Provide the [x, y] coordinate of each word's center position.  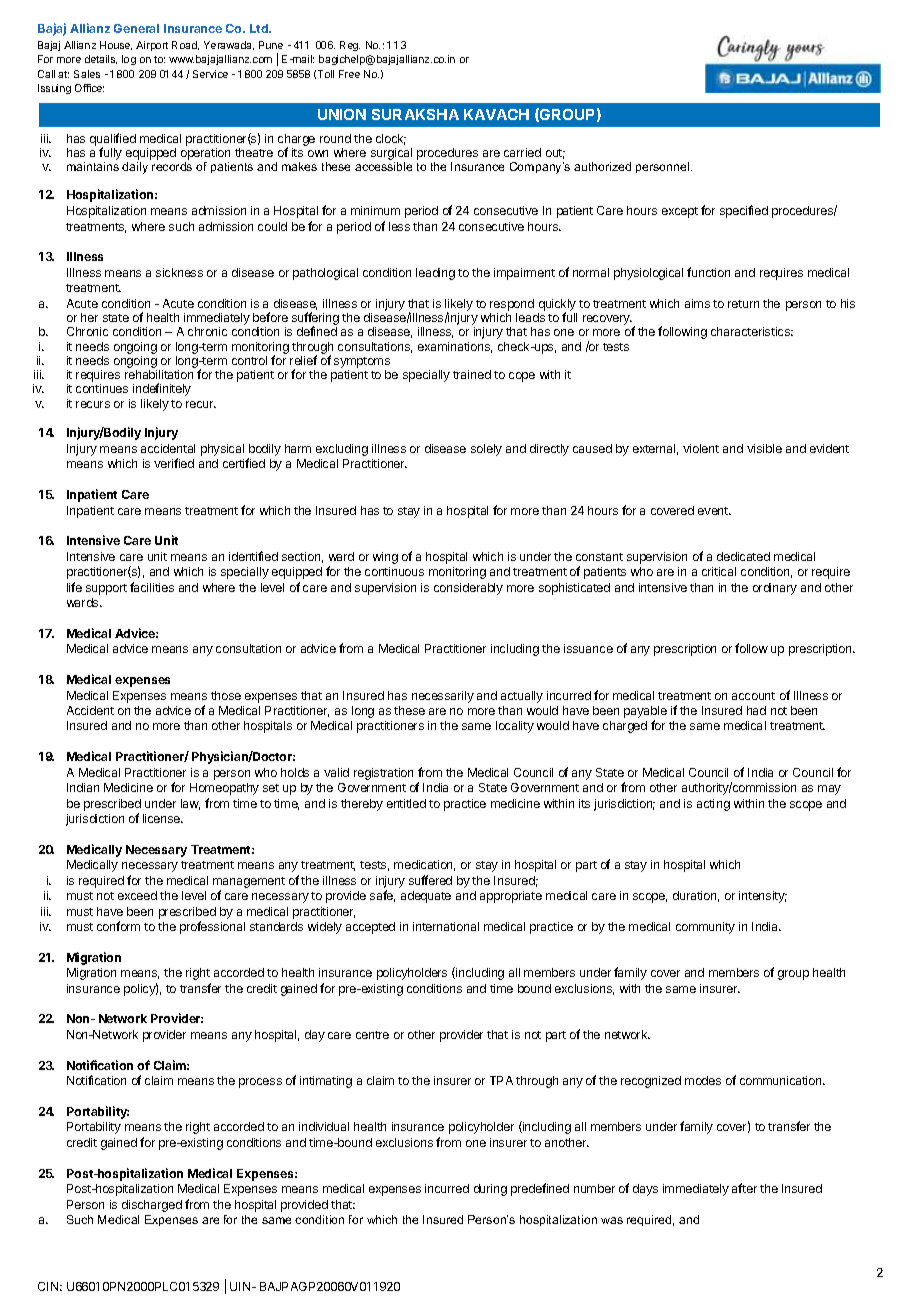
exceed [137, 895]
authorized [602, 166]
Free [349, 74]
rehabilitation [159, 374]
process [260, 1083]
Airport [152, 46]
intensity [763, 897]
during [490, 1190]
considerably [468, 589]
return [743, 304]
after [744, 1188]
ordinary [775, 589]
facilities [152, 587]
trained [472, 374]
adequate [426, 897]
